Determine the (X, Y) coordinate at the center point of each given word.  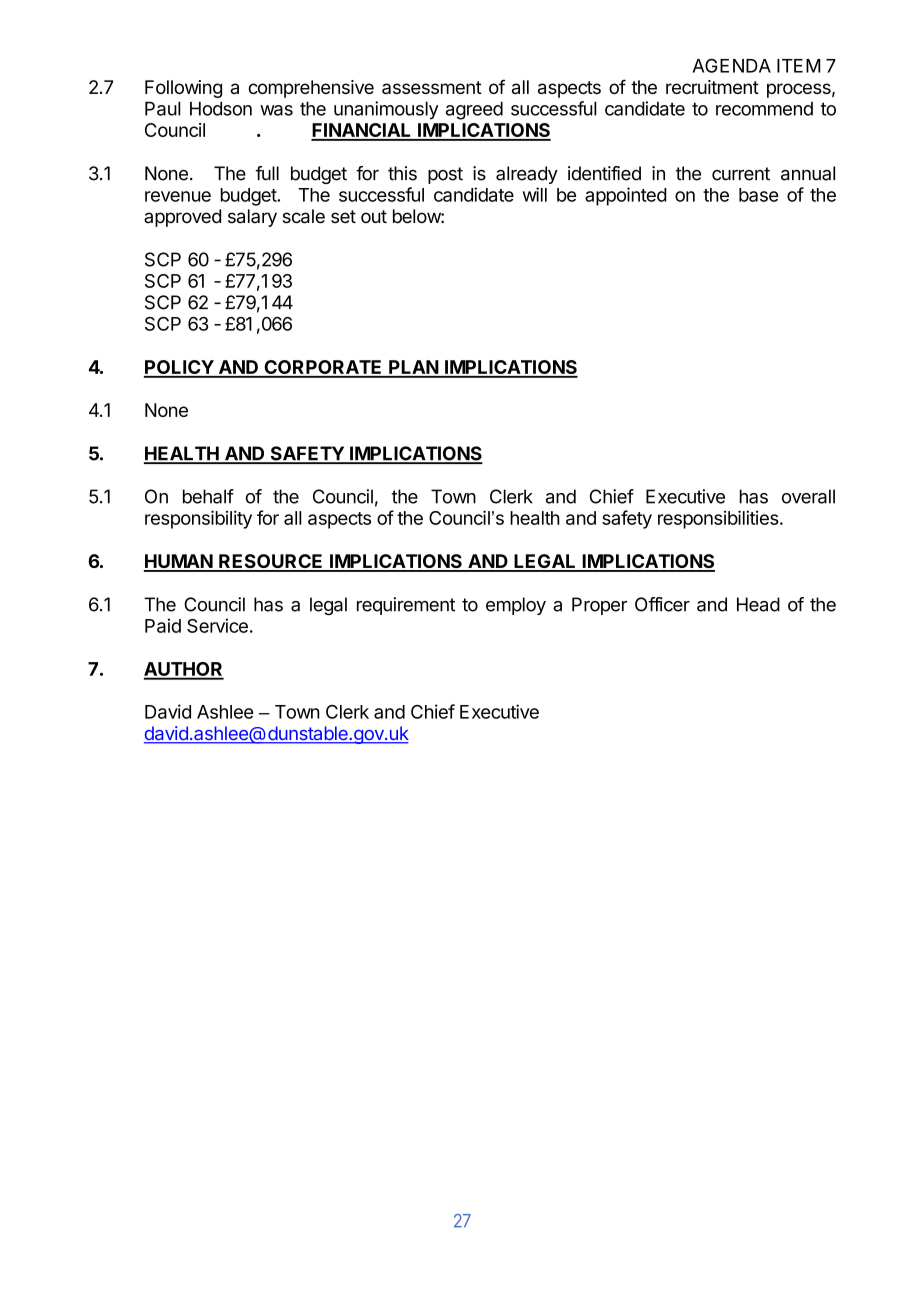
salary (252, 218)
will (534, 194)
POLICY (179, 368)
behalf (208, 496)
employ (516, 606)
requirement (406, 606)
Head (758, 604)
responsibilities (718, 519)
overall (808, 496)
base (759, 195)
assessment (432, 87)
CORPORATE (323, 368)
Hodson (221, 108)
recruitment (712, 87)
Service (217, 625)
